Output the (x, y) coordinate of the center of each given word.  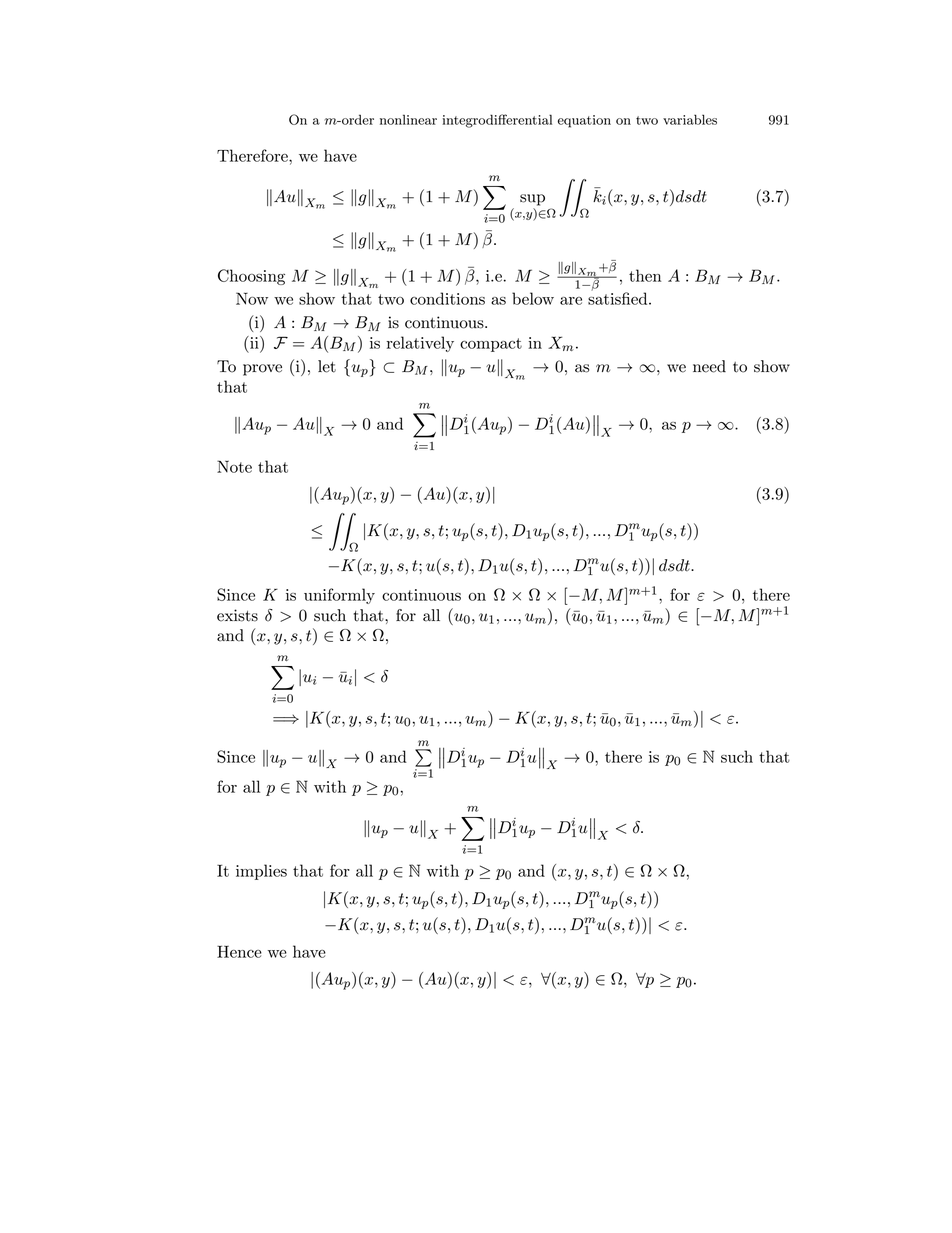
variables (690, 119)
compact (491, 345)
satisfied (619, 297)
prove (262, 370)
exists (237, 615)
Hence (239, 951)
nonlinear (408, 119)
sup (532, 200)
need (709, 366)
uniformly (339, 596)
